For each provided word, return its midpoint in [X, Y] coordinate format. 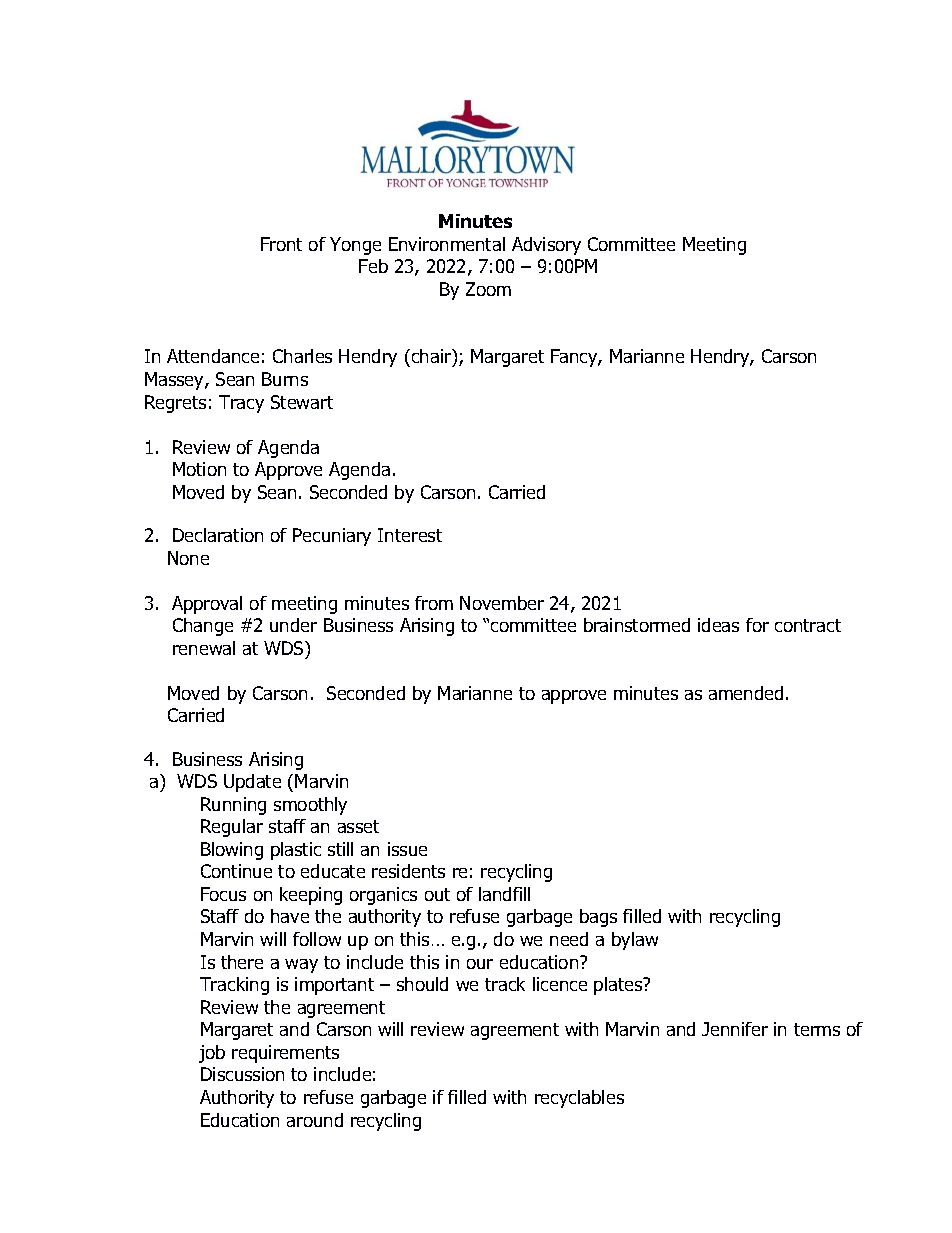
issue [407, 849]
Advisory [546, 246]
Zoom [488, 289]
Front [281, 244]
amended [746, 693]
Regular [232, 828]
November [502, 603]
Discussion [242, 1074]
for [757, 625]
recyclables [579, 1099]
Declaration [218, 535]
